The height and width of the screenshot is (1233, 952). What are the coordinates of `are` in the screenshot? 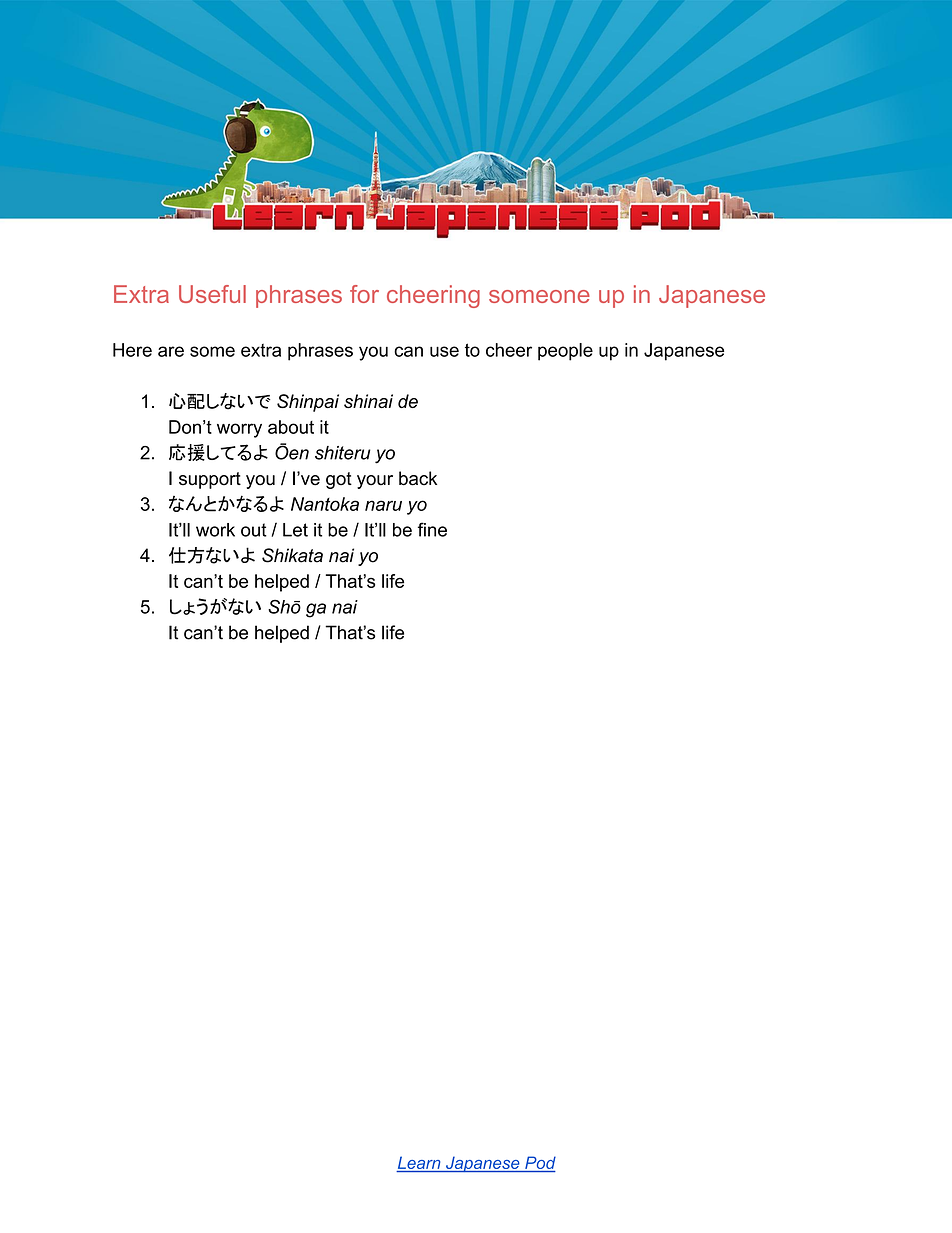 It's located at (171, 351).
